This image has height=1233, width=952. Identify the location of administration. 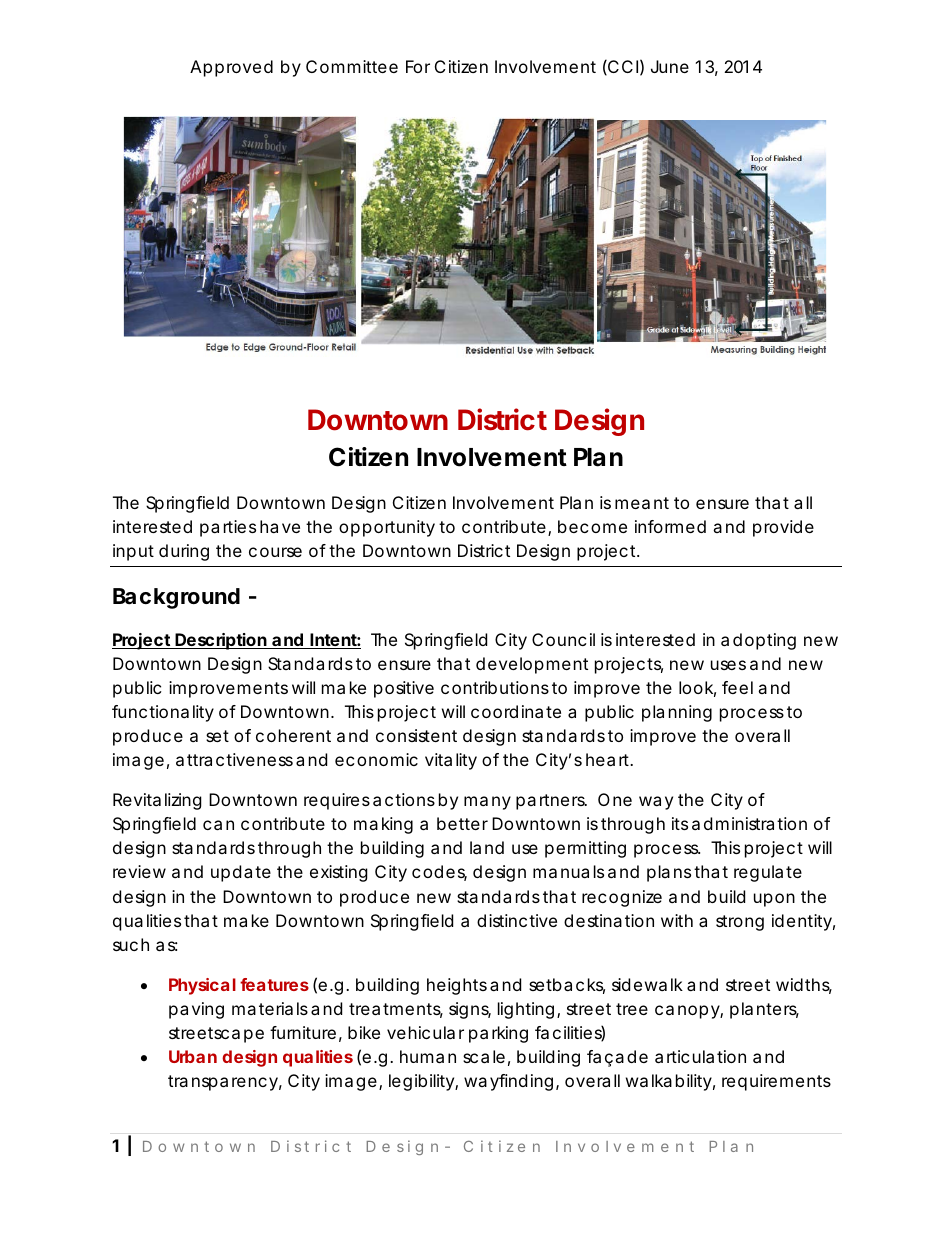
(749, 823).
